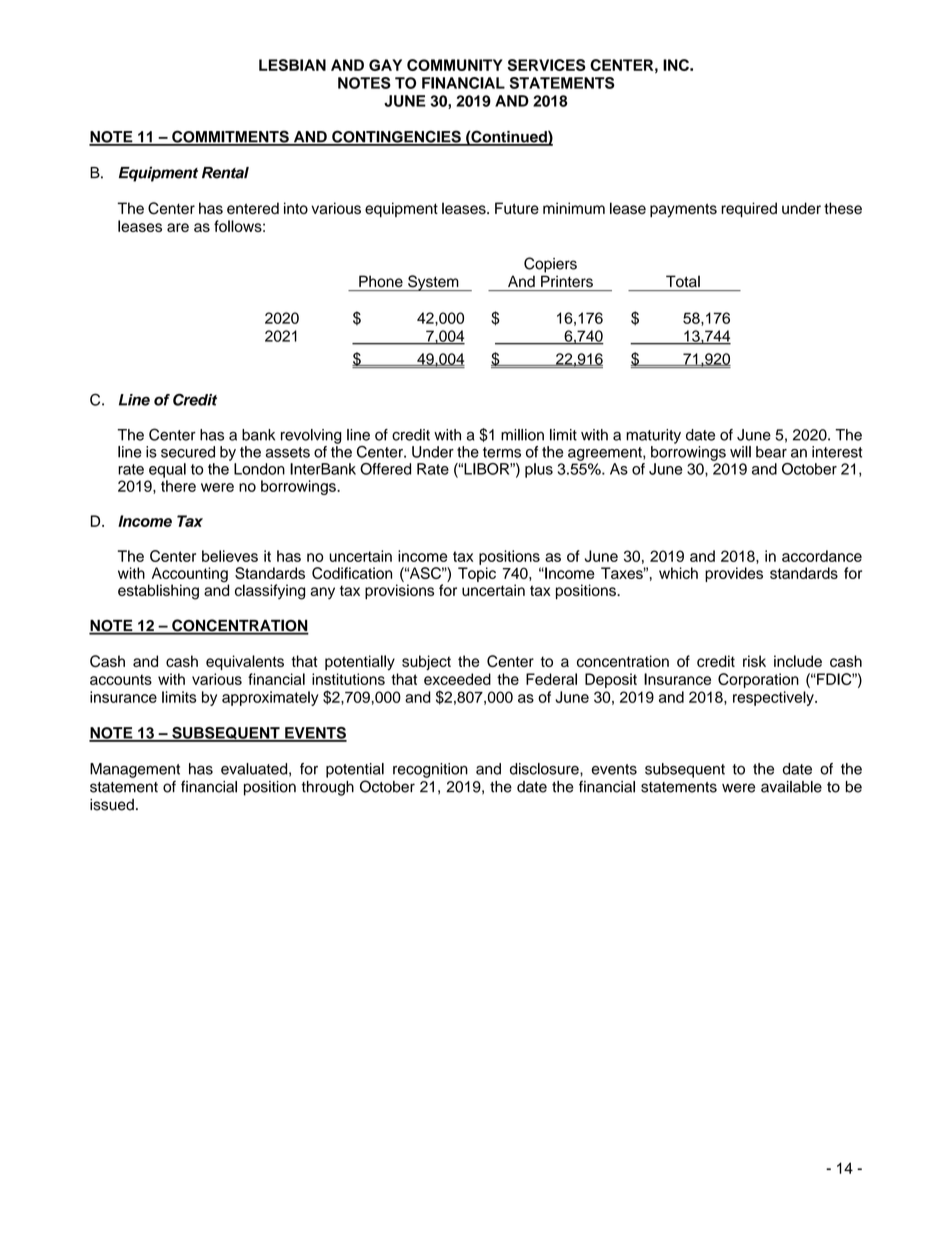 The width and height of the document is (952, 1233). Describe the element at coordinates (740, 452) in the document. I see `will` at that location.
